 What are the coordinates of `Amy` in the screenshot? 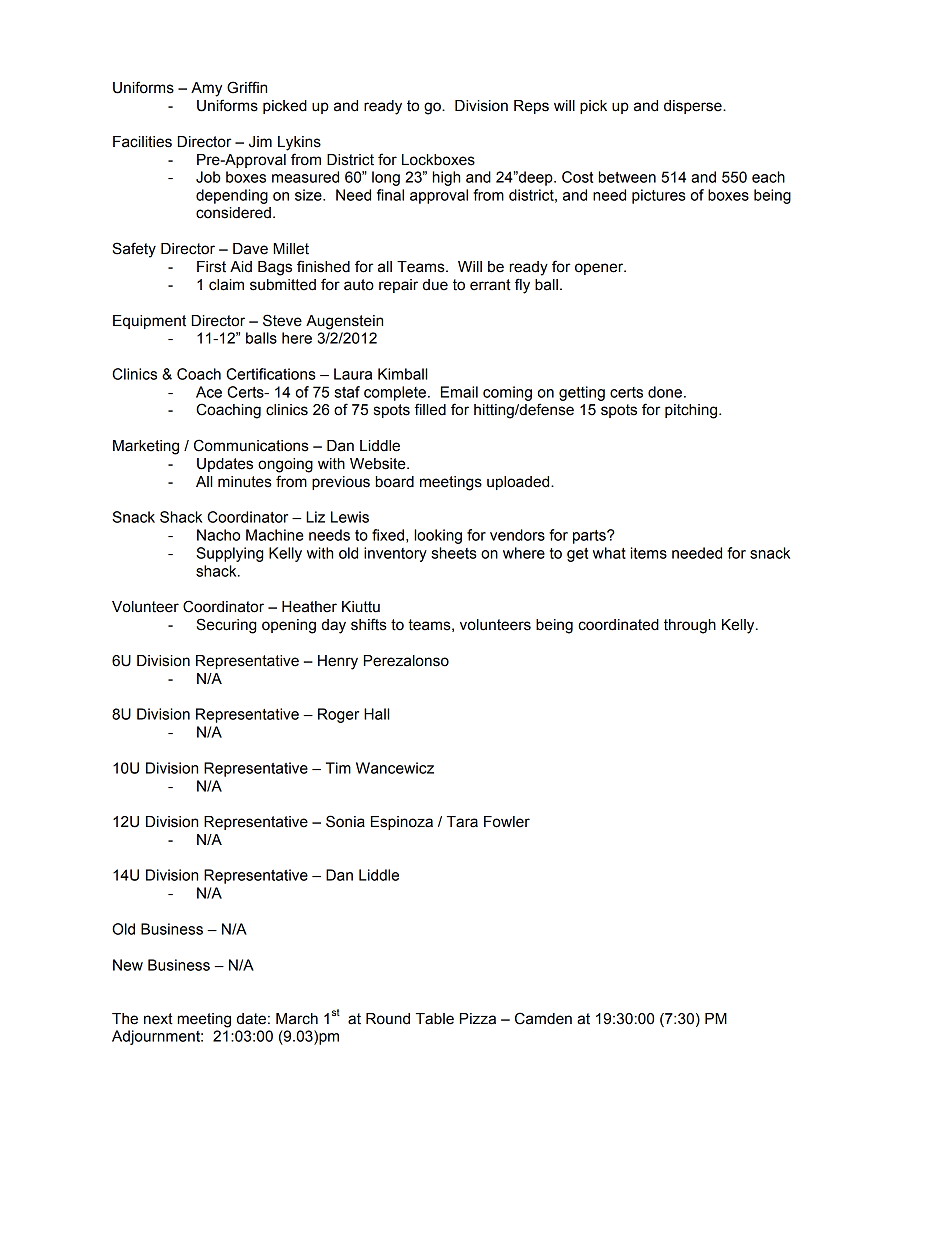 It's located at (206, 89).
